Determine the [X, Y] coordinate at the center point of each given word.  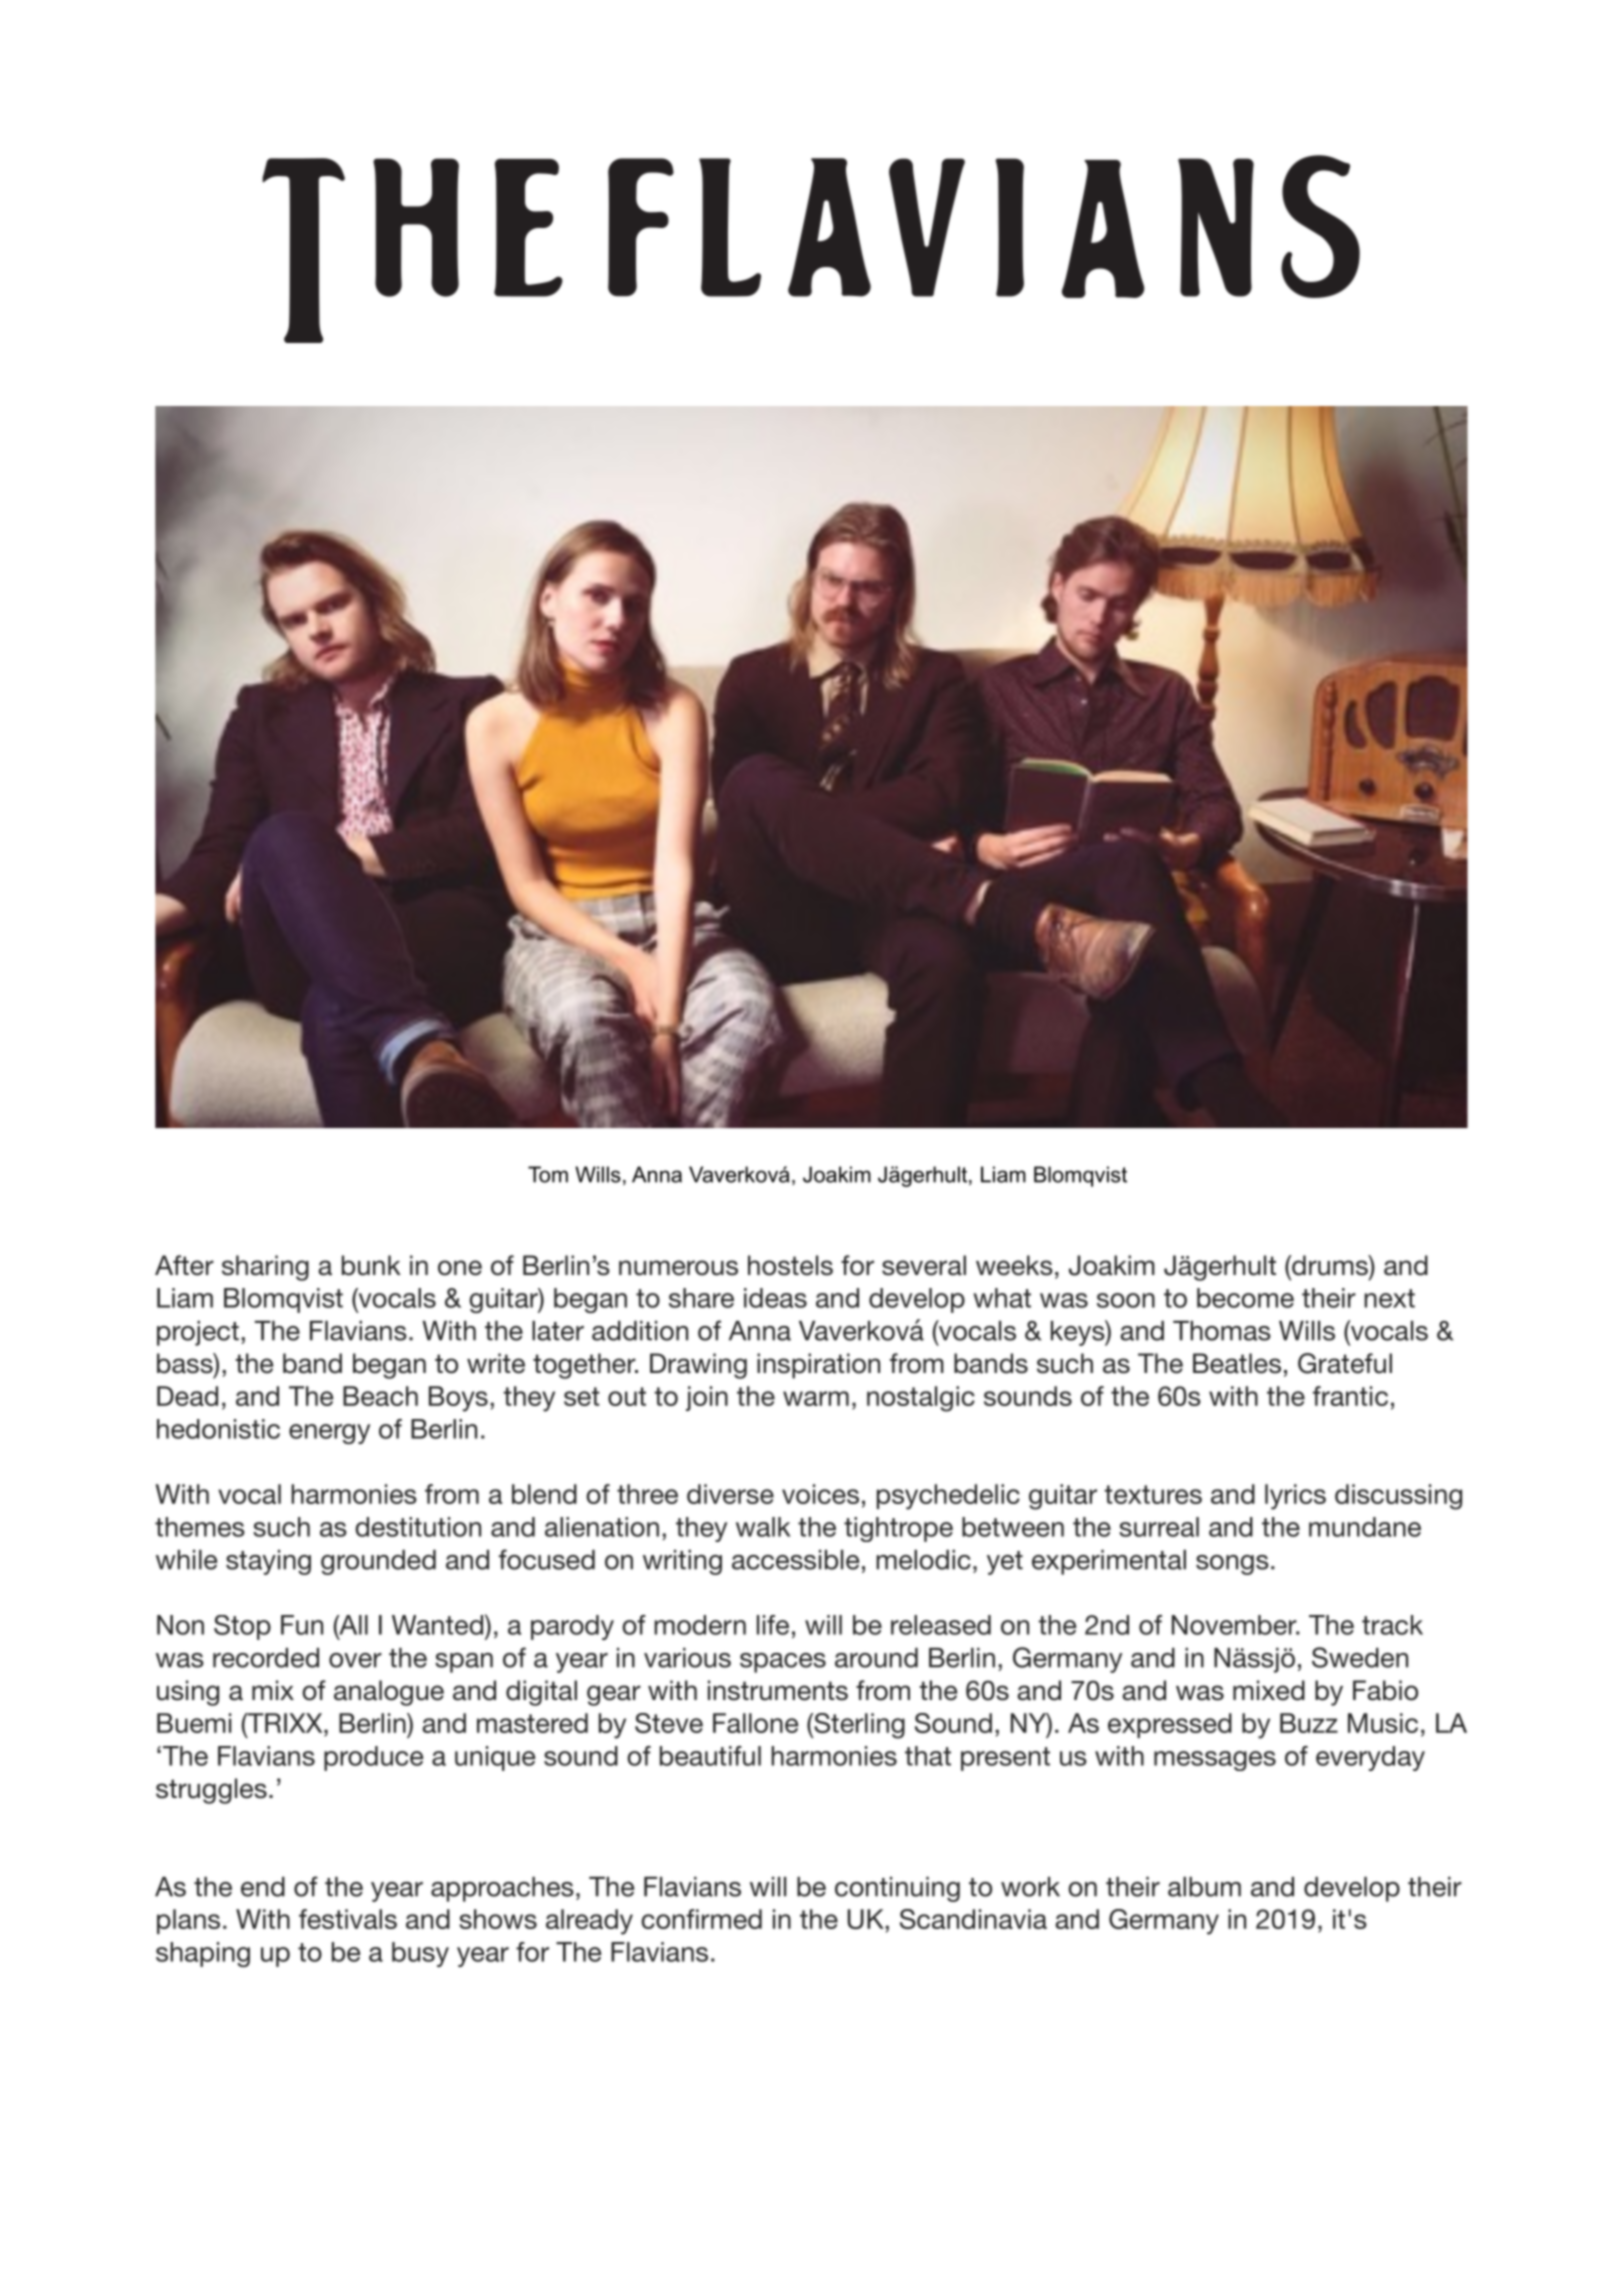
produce [373, 1758]
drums [1330, 1265]
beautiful [710, 1756]
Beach [380, 1396]
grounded [378, 1562]
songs [1232, 1565]
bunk [371, 1265]
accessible [795, 1560]
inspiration [818, 1366]
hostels [790, 1265]
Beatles [1237, 1363]
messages [1215, 1761]
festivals [348, 1919]
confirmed [701, 1919]
